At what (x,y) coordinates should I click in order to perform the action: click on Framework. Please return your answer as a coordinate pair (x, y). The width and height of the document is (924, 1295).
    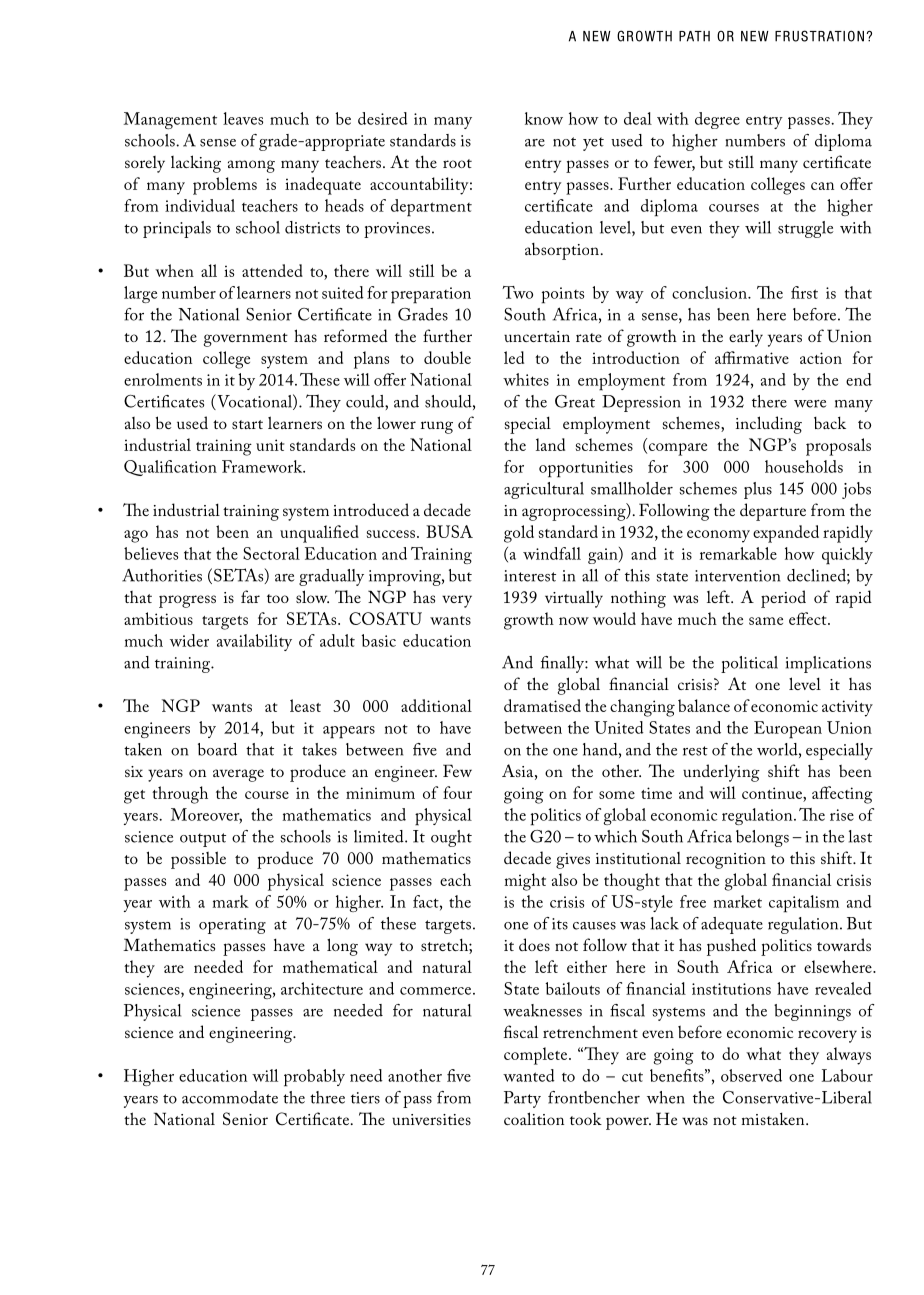
    Looking at the image, I should click on (263, 466).
